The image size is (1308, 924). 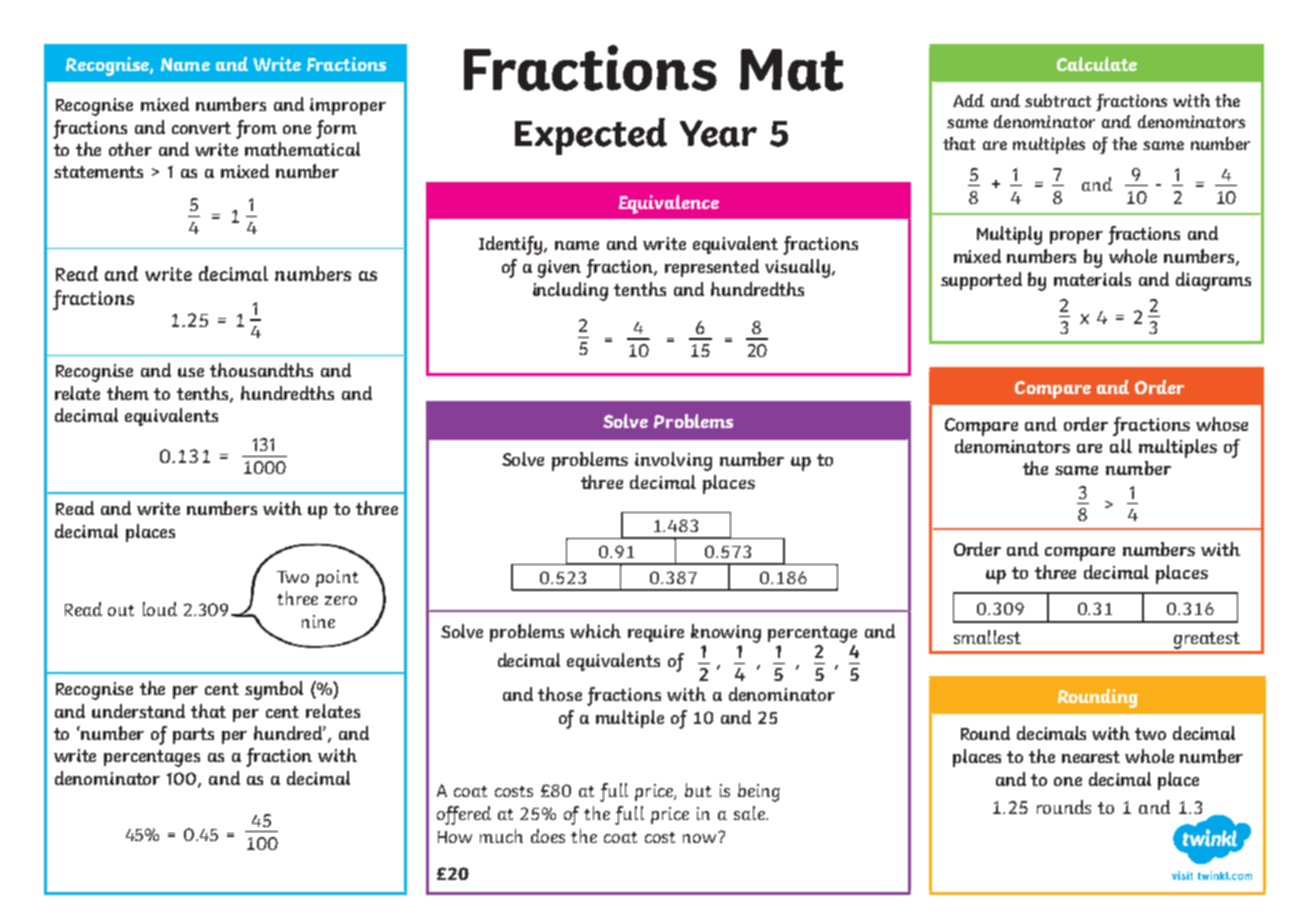 What do you see at coordinates (987, 637) in the image?
I see `smallest` at bounding box center [987, 637].
